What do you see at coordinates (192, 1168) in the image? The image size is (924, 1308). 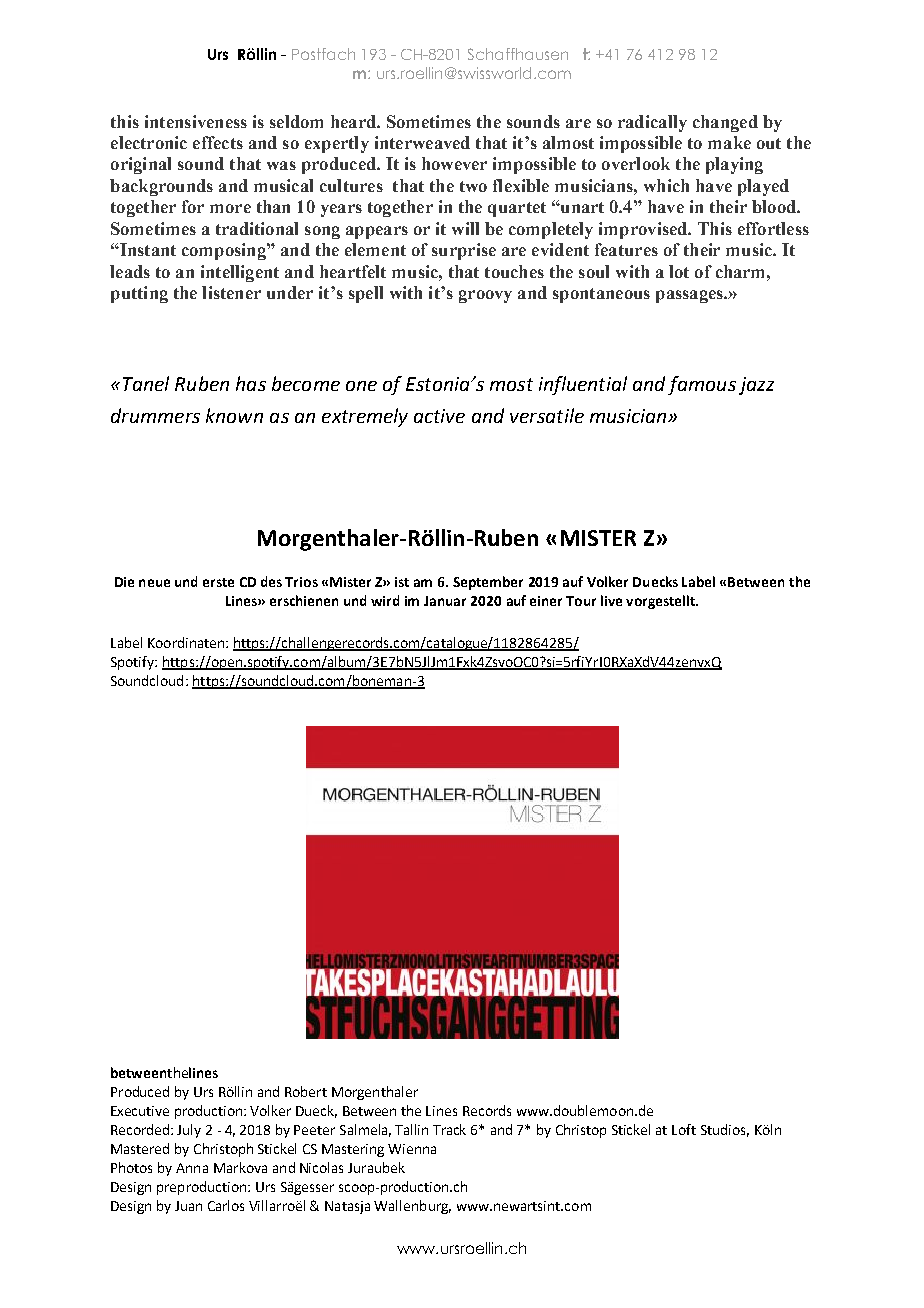 I see `Anna` at bounding box center [192, 1168].
